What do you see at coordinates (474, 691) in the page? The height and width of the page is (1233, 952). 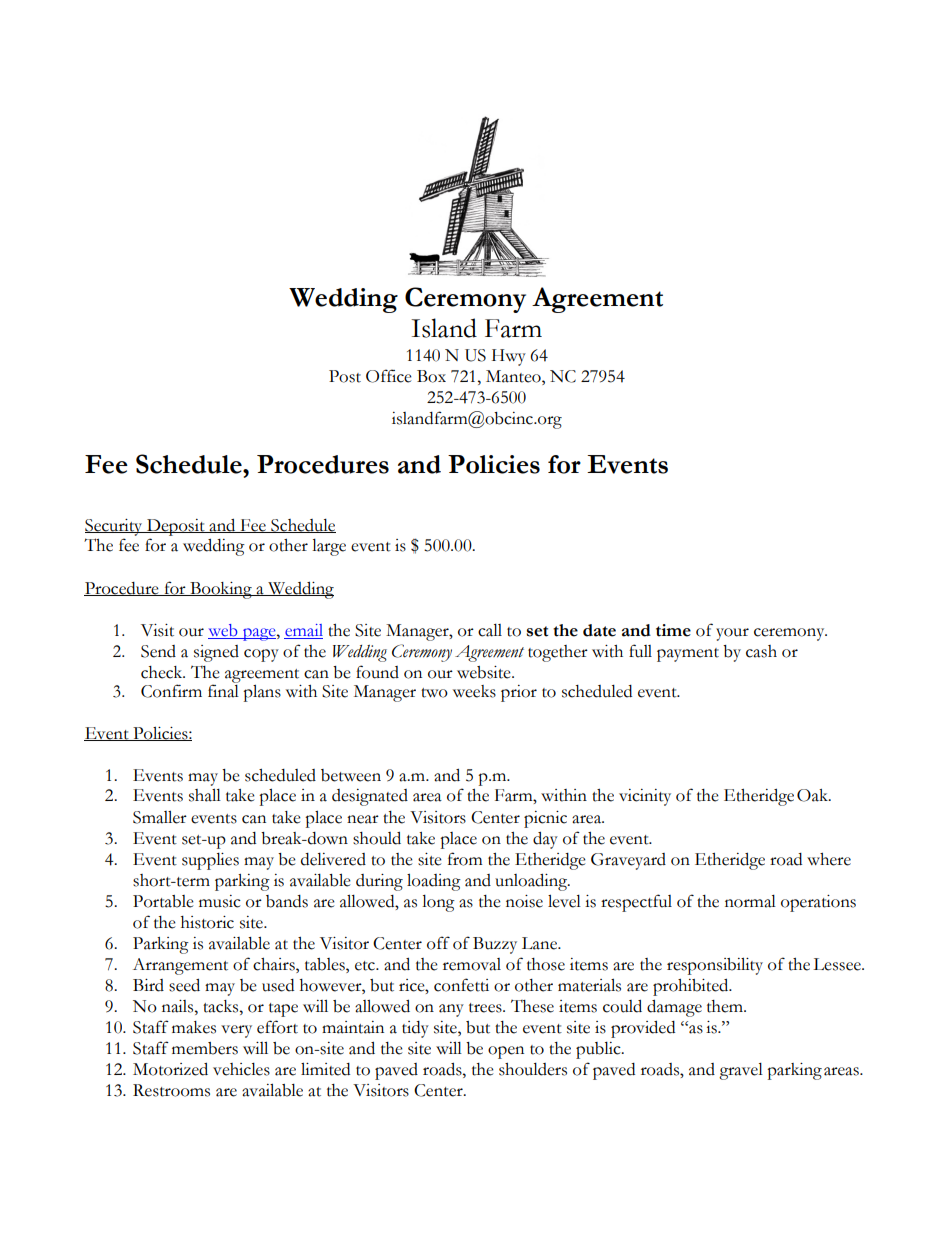 I see `weeks` at bounding box center [474, 691].
